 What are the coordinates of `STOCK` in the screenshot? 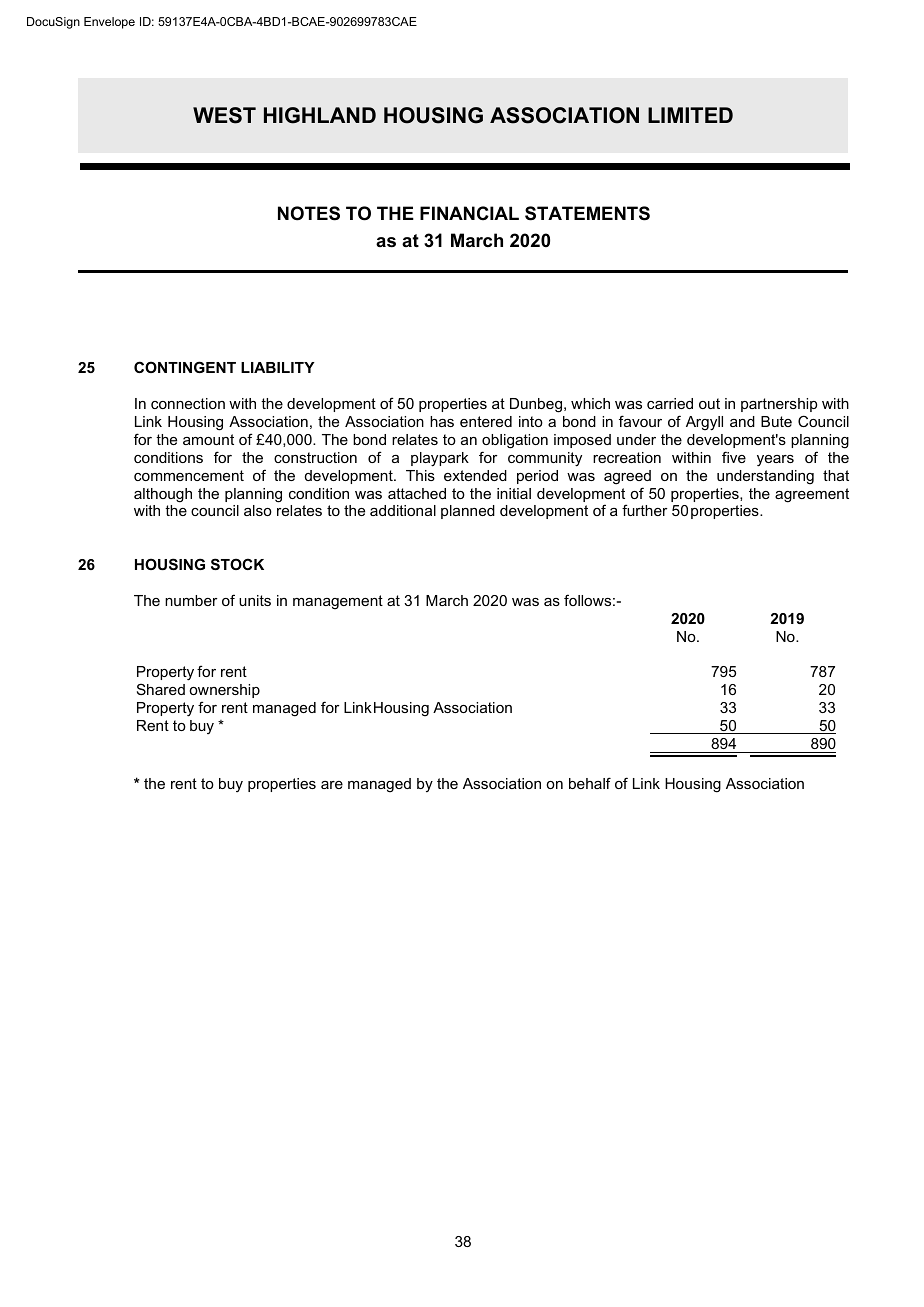 It's located at (237, 564).
